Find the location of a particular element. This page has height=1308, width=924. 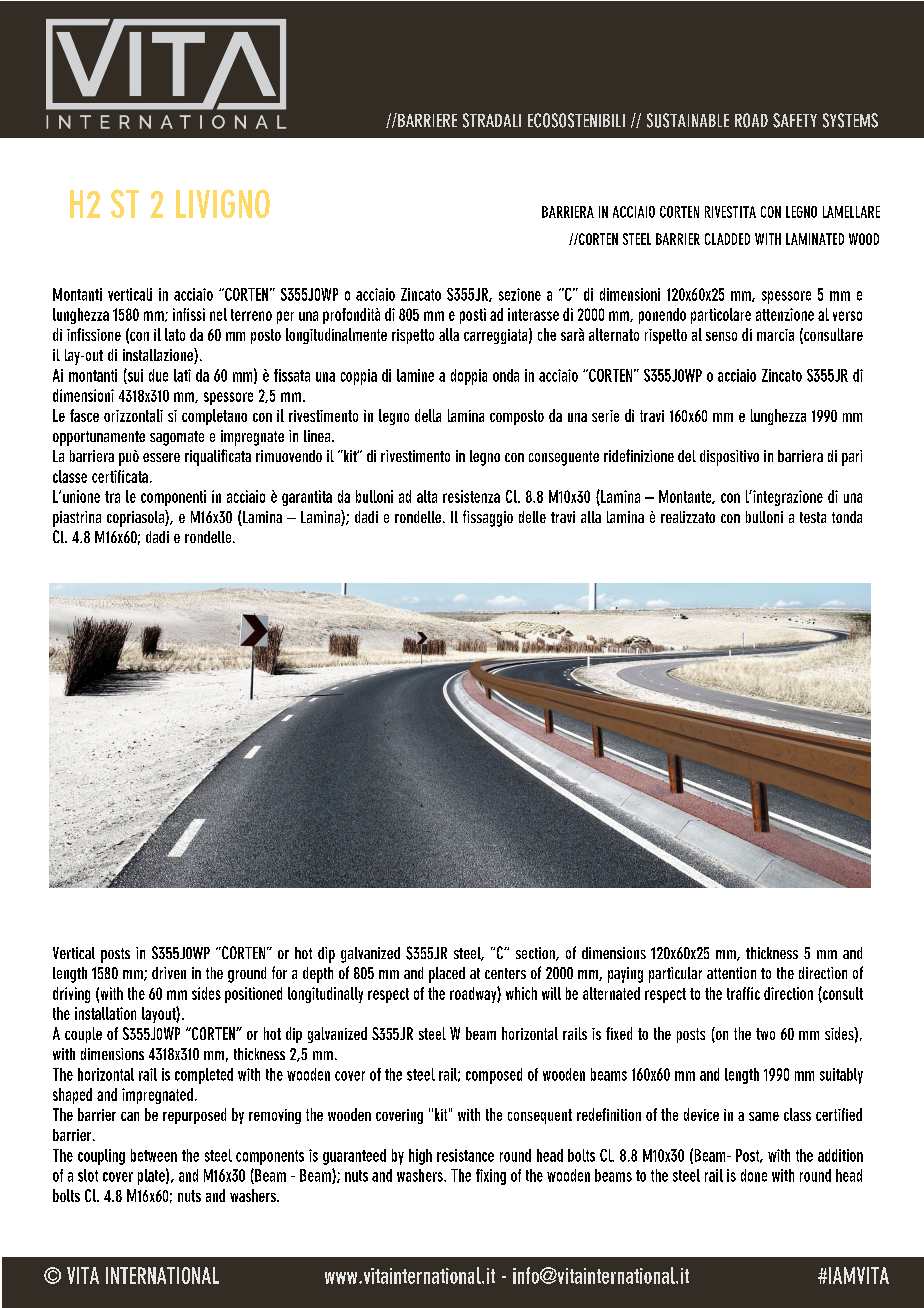

between is located at coordinates (154, 1155).
